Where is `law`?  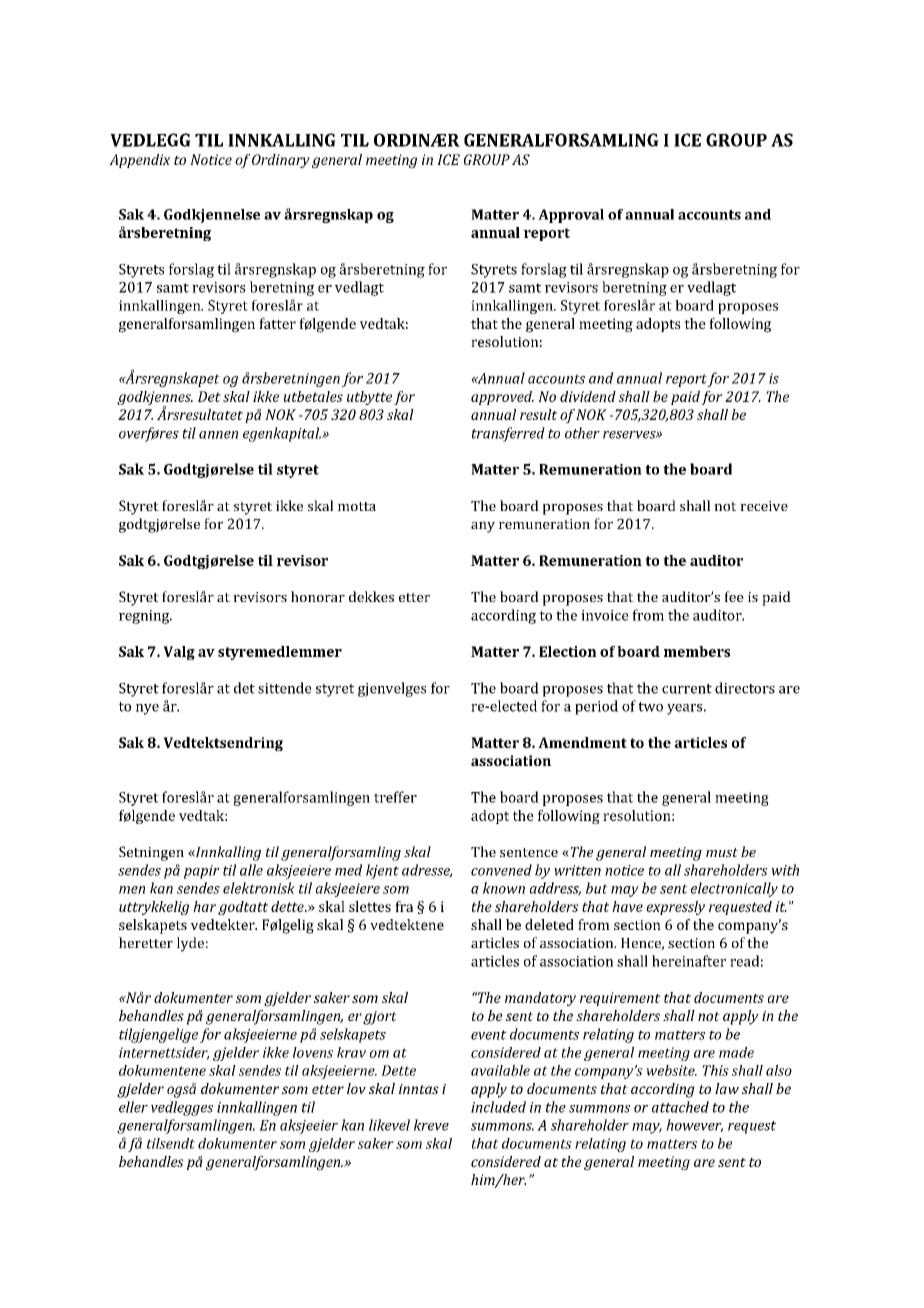
law is located at coordinates (727, 1088).
